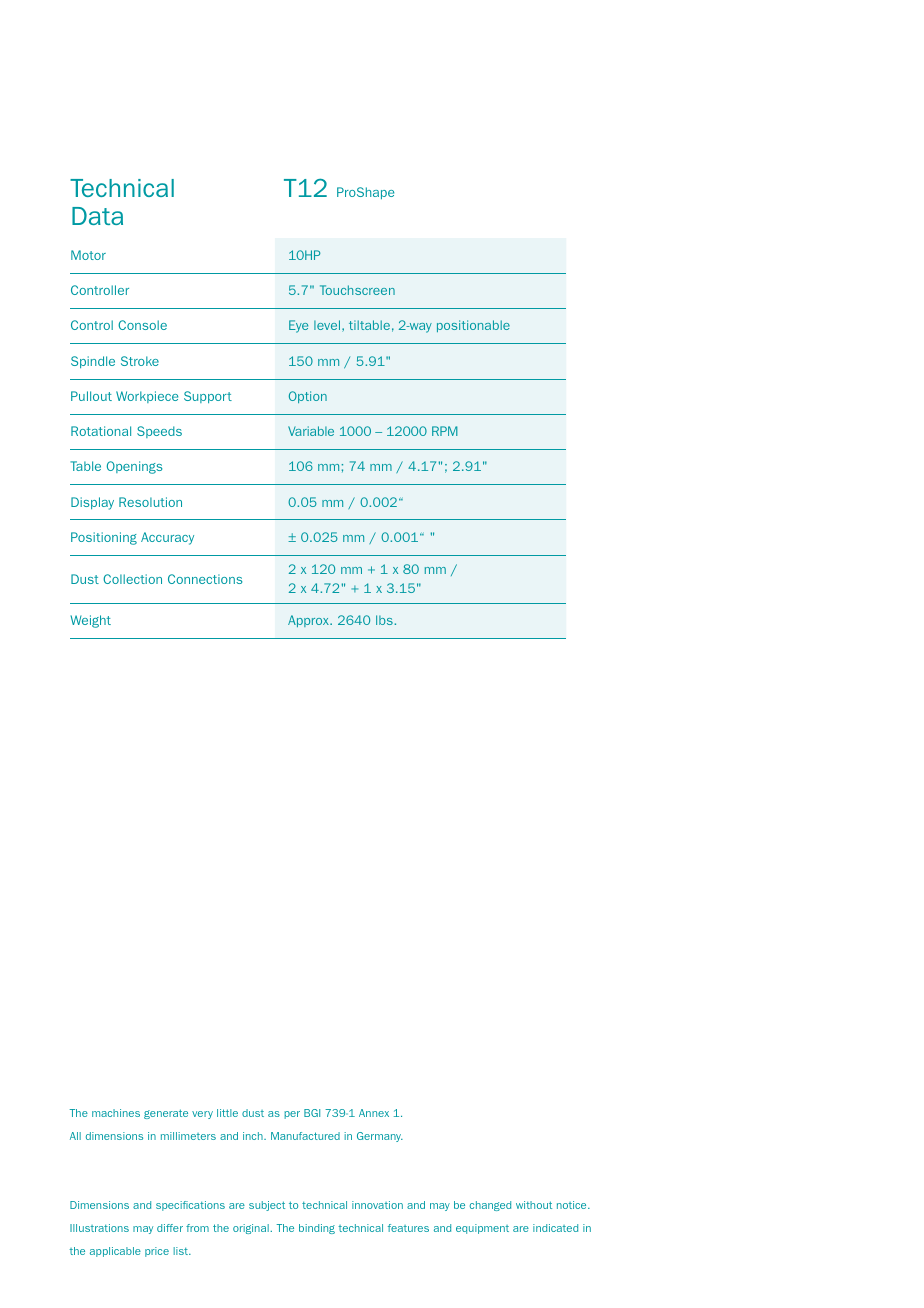  I want to click on Variable, so click(311, 431).
